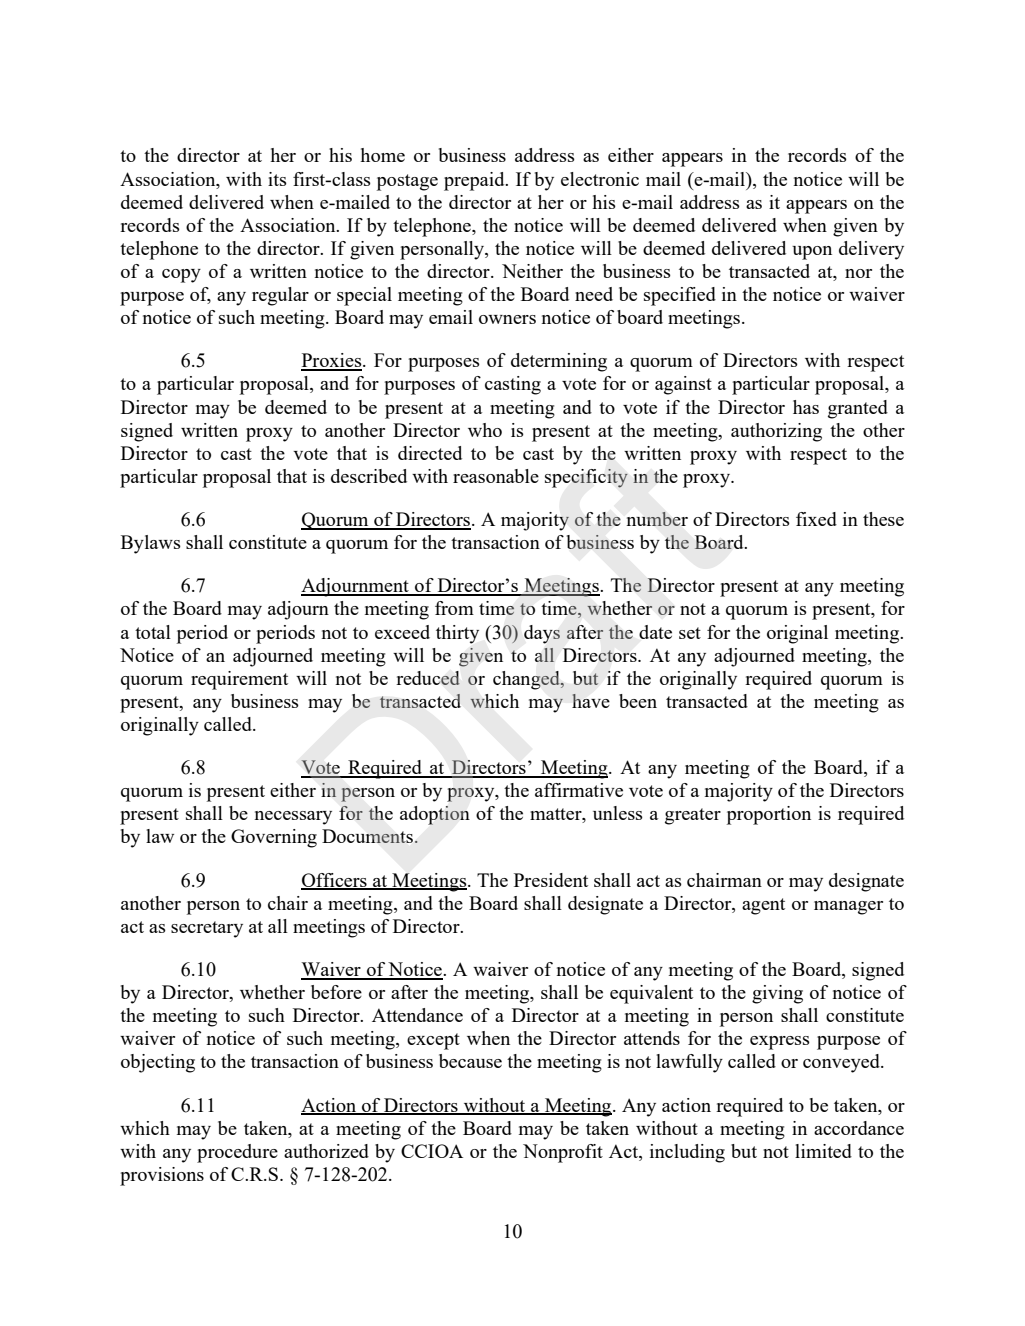  What do you see at coordinates (563, 1153) in the image?
I see `Nonprofit` at bounding box center [563, 1153].
